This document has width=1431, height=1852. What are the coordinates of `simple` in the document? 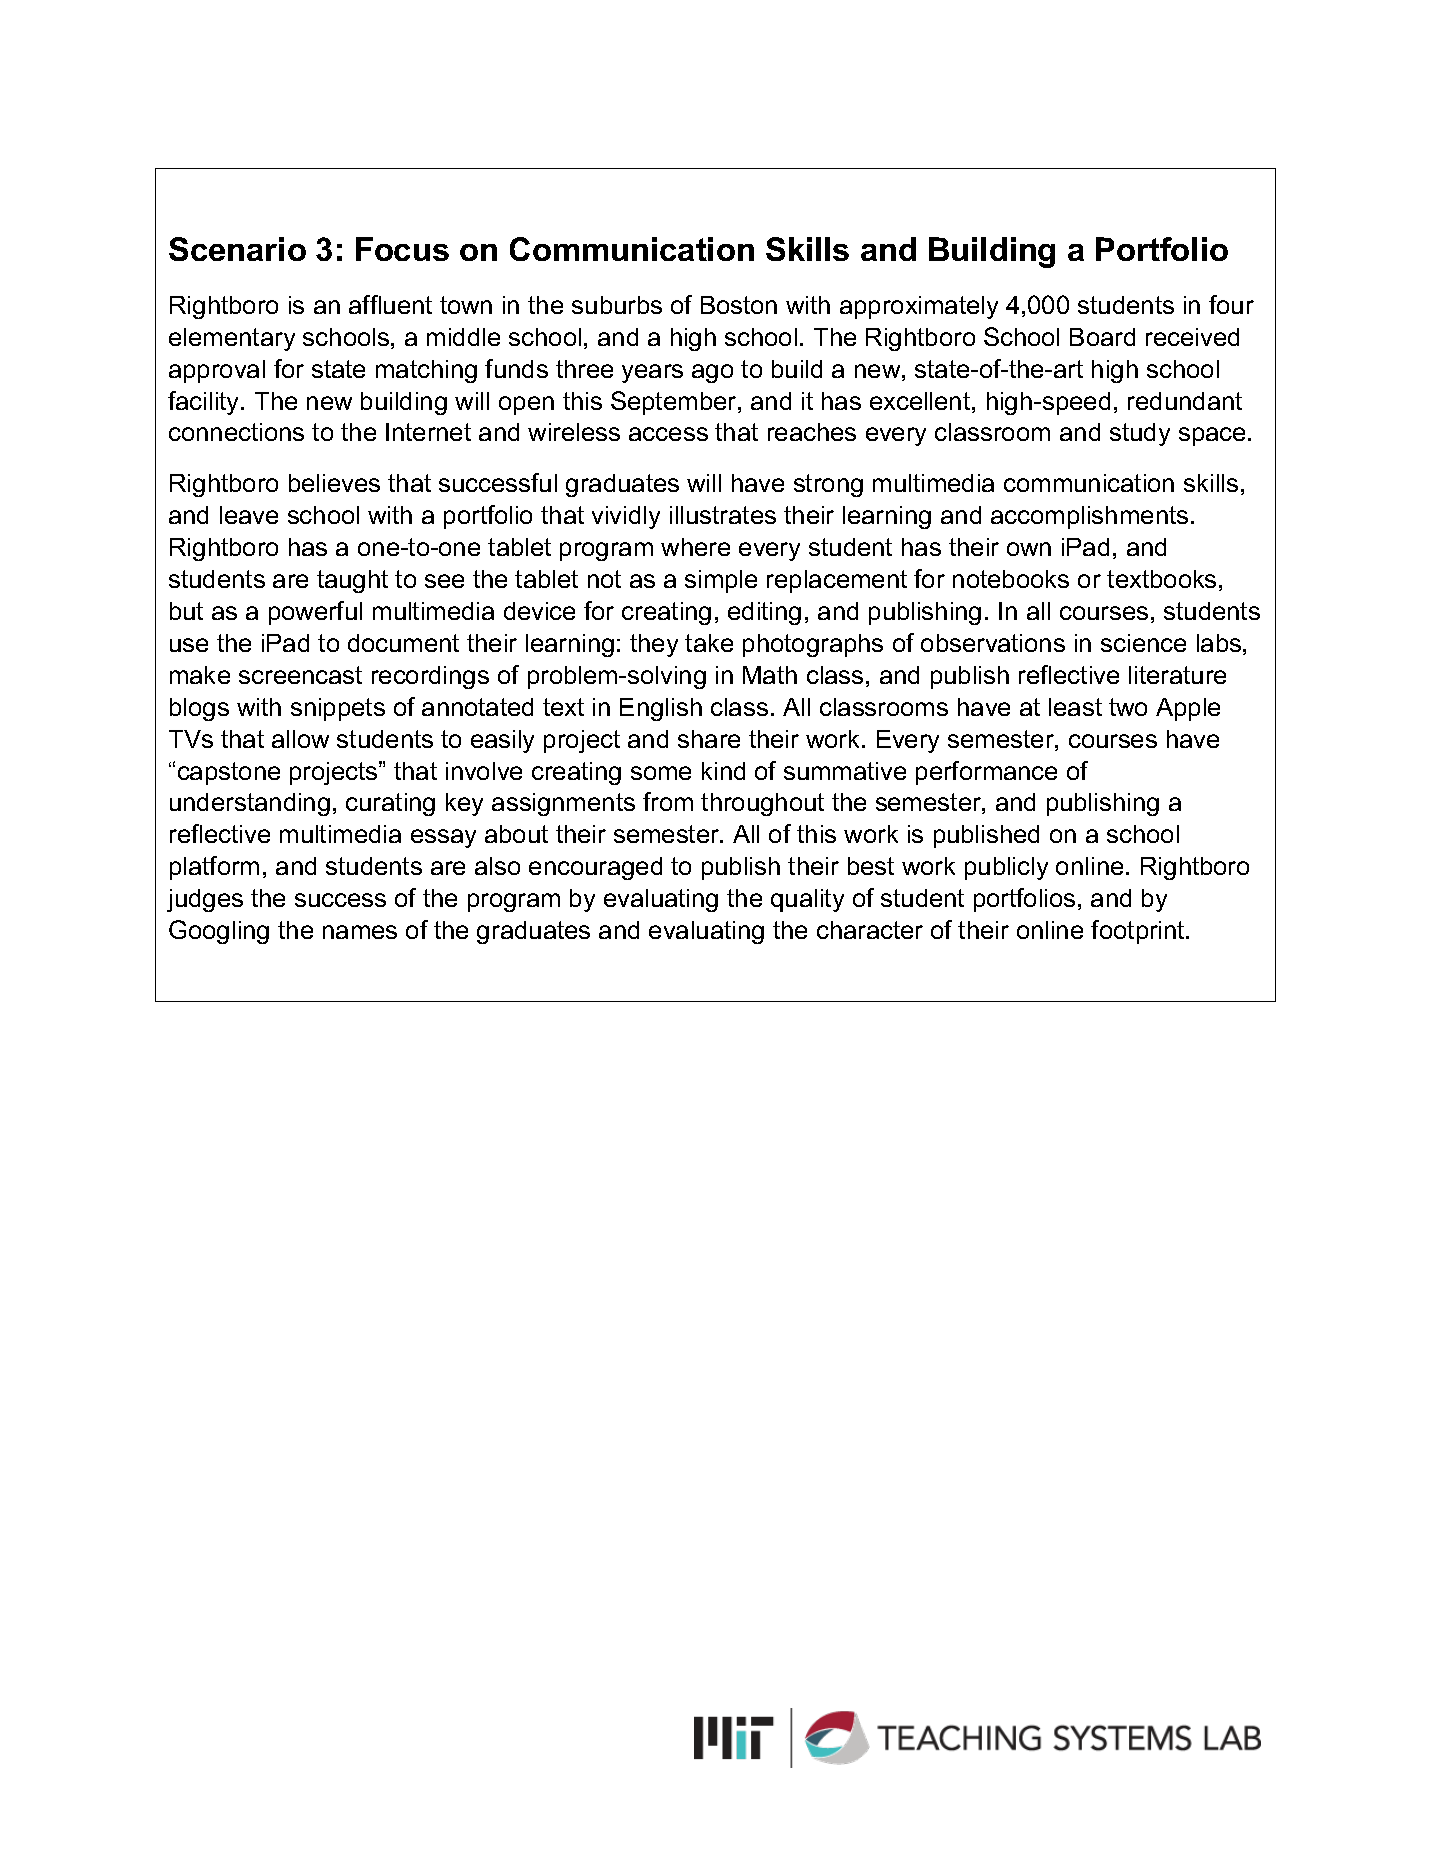 It's located at (721, 581).
